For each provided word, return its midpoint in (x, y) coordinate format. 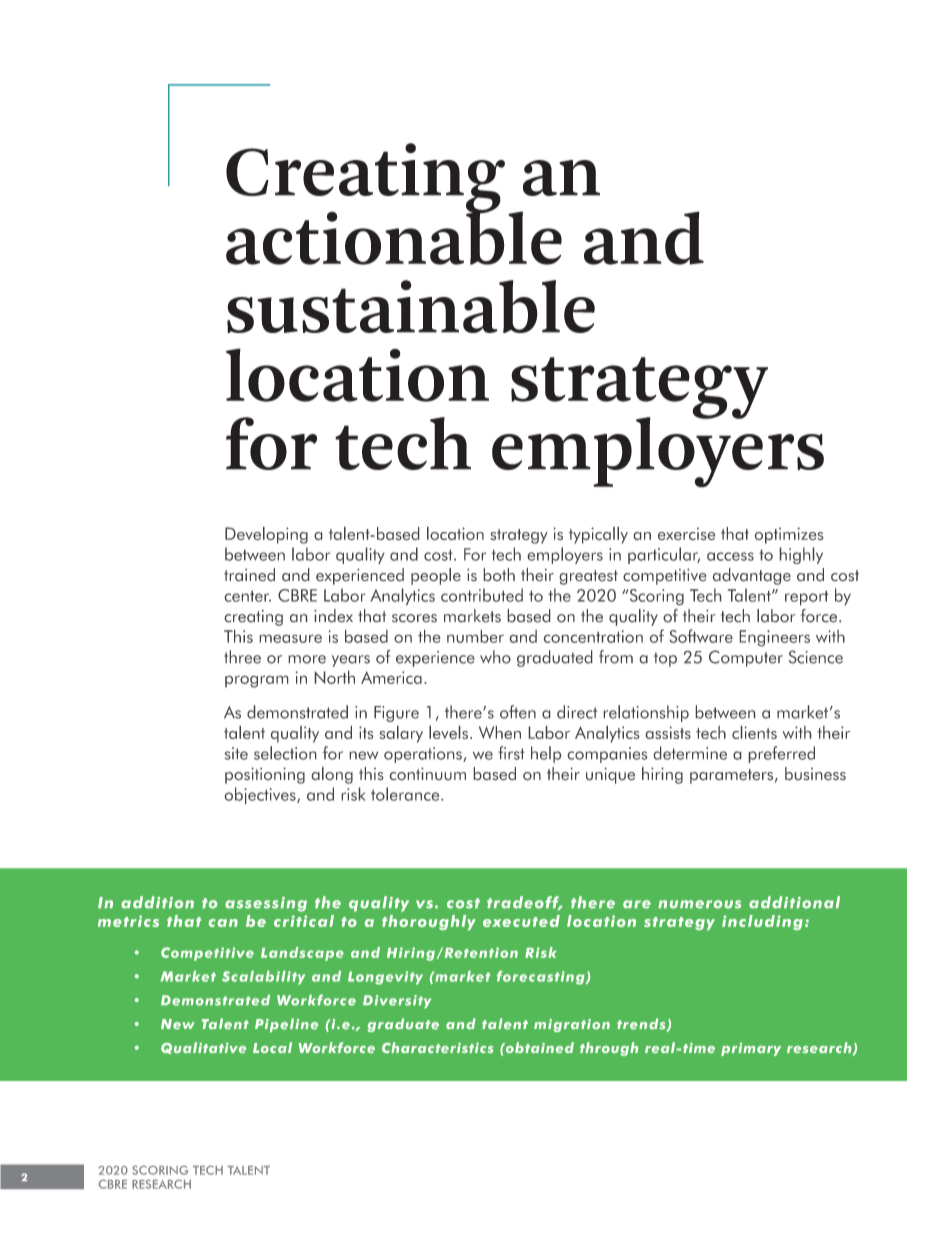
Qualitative (203, 1048)
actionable (394, 237)
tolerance (406, 794)
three (242, 657)
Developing (266, 535)
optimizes (789, 535)
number (475, 636)
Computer (746, 658)
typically (598, 535)
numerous (699, 904)
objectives (261, 795)
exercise (686, 533)
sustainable (411, 306)
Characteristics (437, 1047)
